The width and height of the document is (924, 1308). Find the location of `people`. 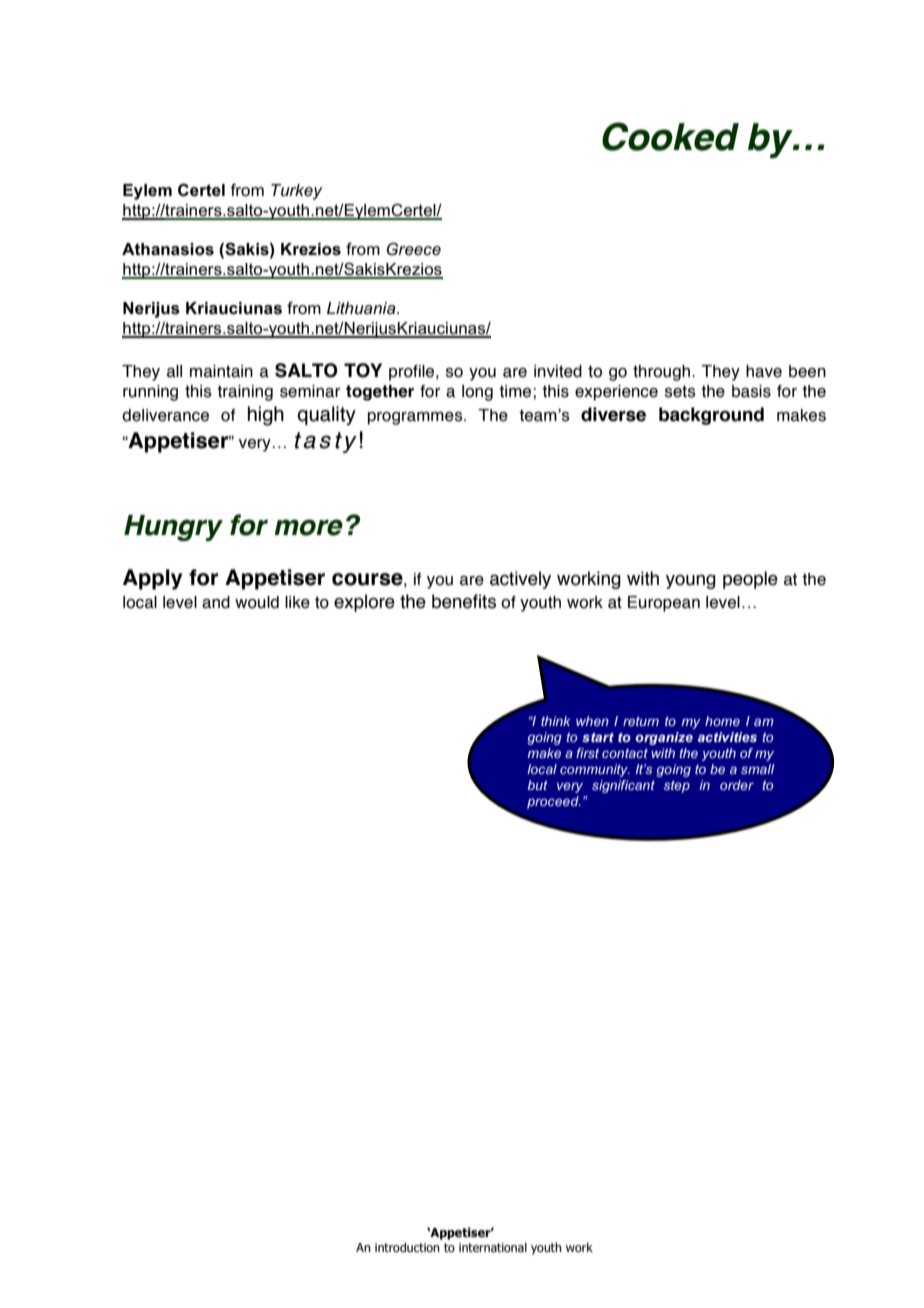

people is located at coordinates (750, 580).
